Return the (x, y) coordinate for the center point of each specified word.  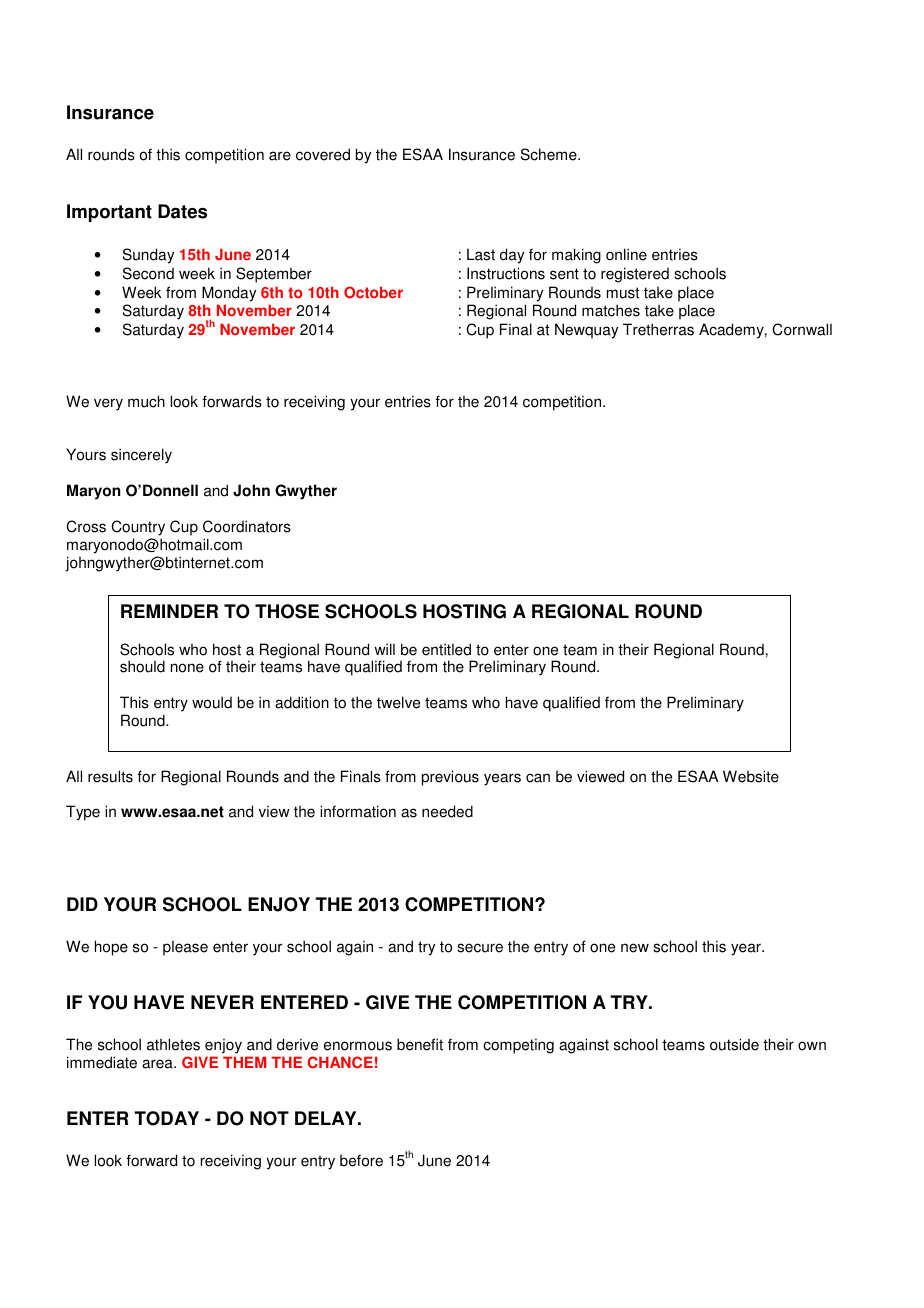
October (373, 292)
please (185, 948)
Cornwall (802, 329)
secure (480, 948)
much (146, 401)
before (361, 1160)
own (812, 1046)
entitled (446, 649)
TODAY (166, 1118)
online (626, 254)
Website (751, 776)
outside (734, 1044)
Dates (182, 211)
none (187, 668)
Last (481, 254)
